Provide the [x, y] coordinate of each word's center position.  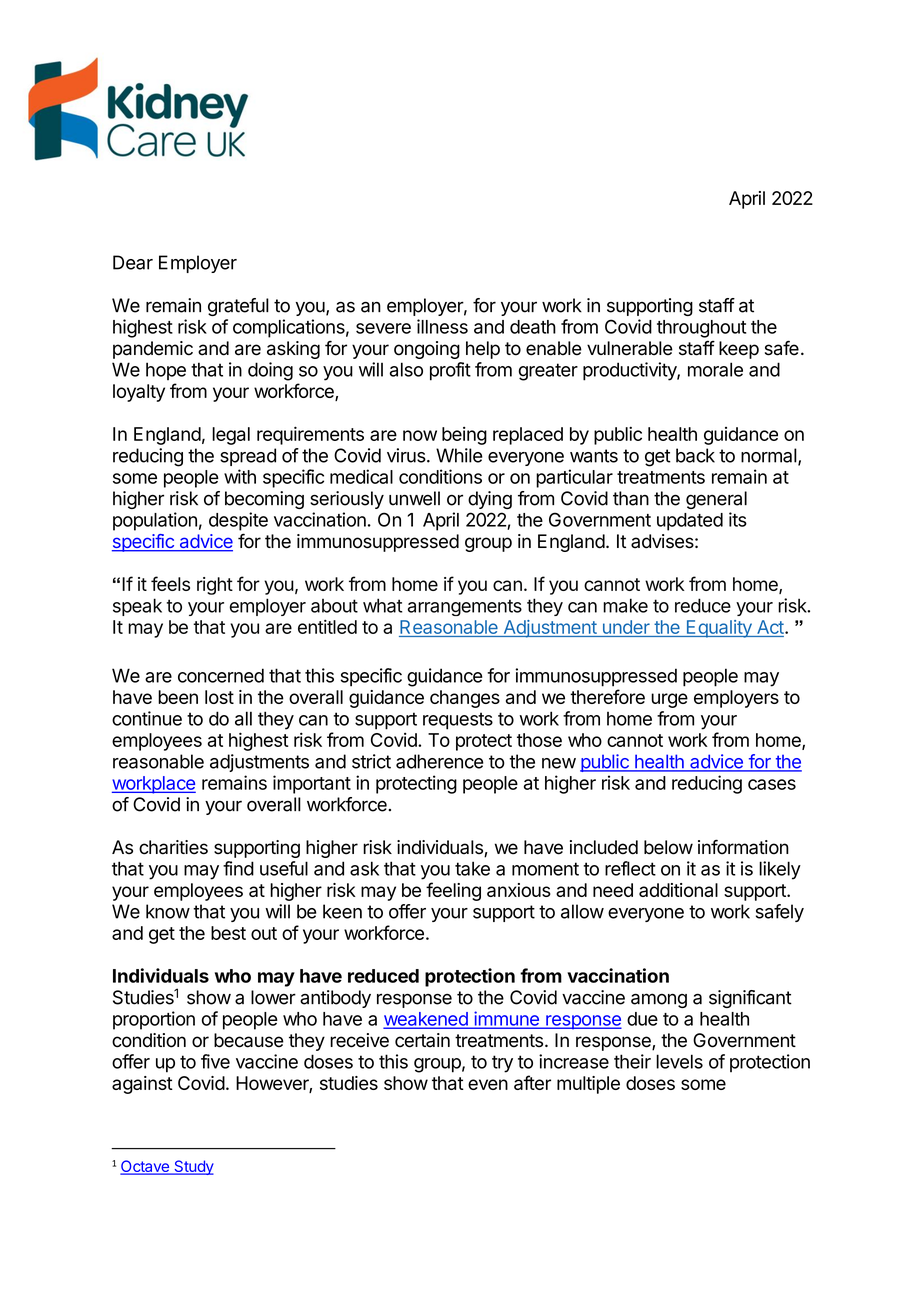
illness [442, 326]
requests [458, 721]
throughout [701, 329]
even [488, 1084]
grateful [238, 307]
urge [669, 700]
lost [219, 697]
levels [679, 1061]
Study [193, 1167]
